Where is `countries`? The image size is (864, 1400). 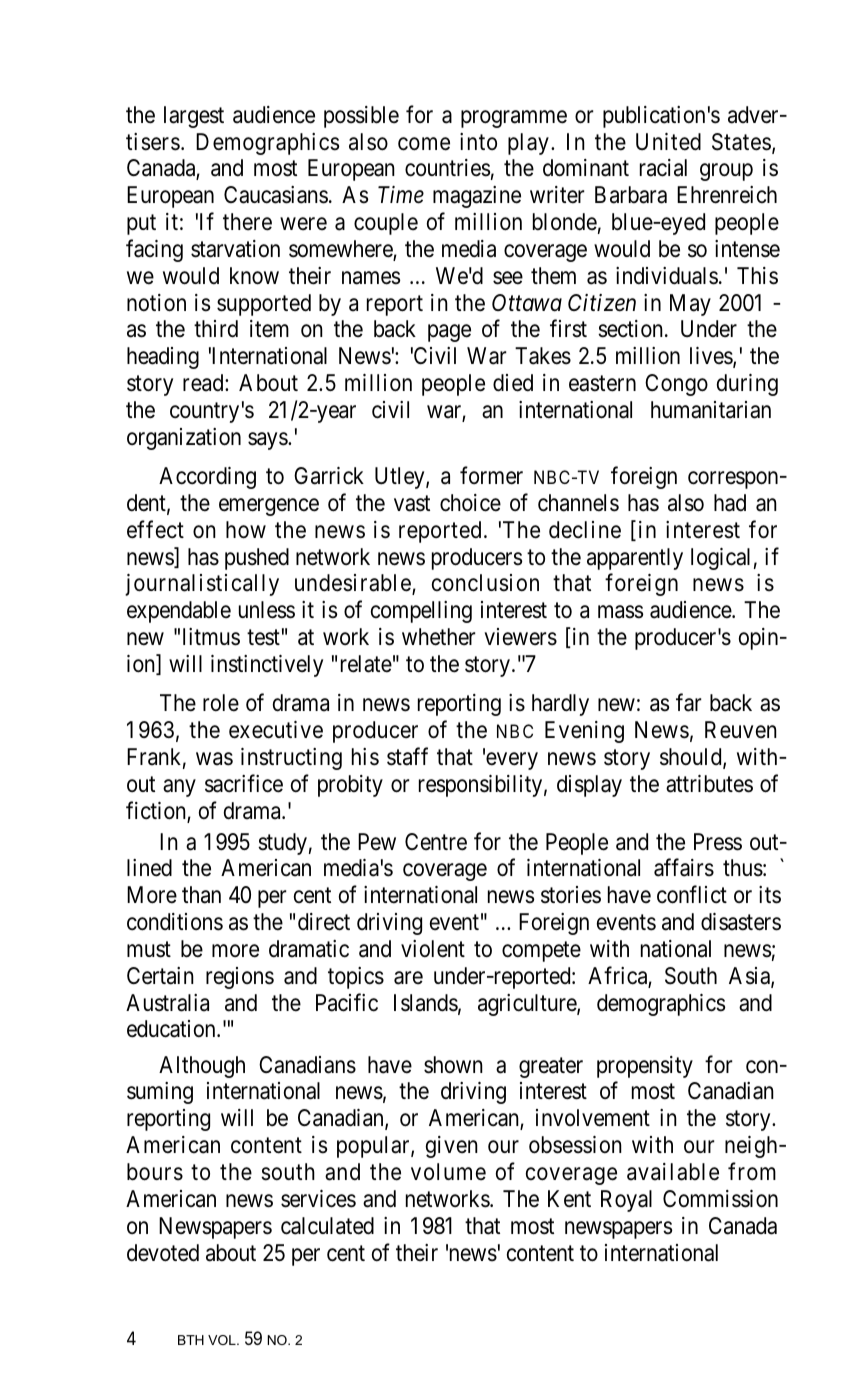
countries is located at coordinates (447, 168).
